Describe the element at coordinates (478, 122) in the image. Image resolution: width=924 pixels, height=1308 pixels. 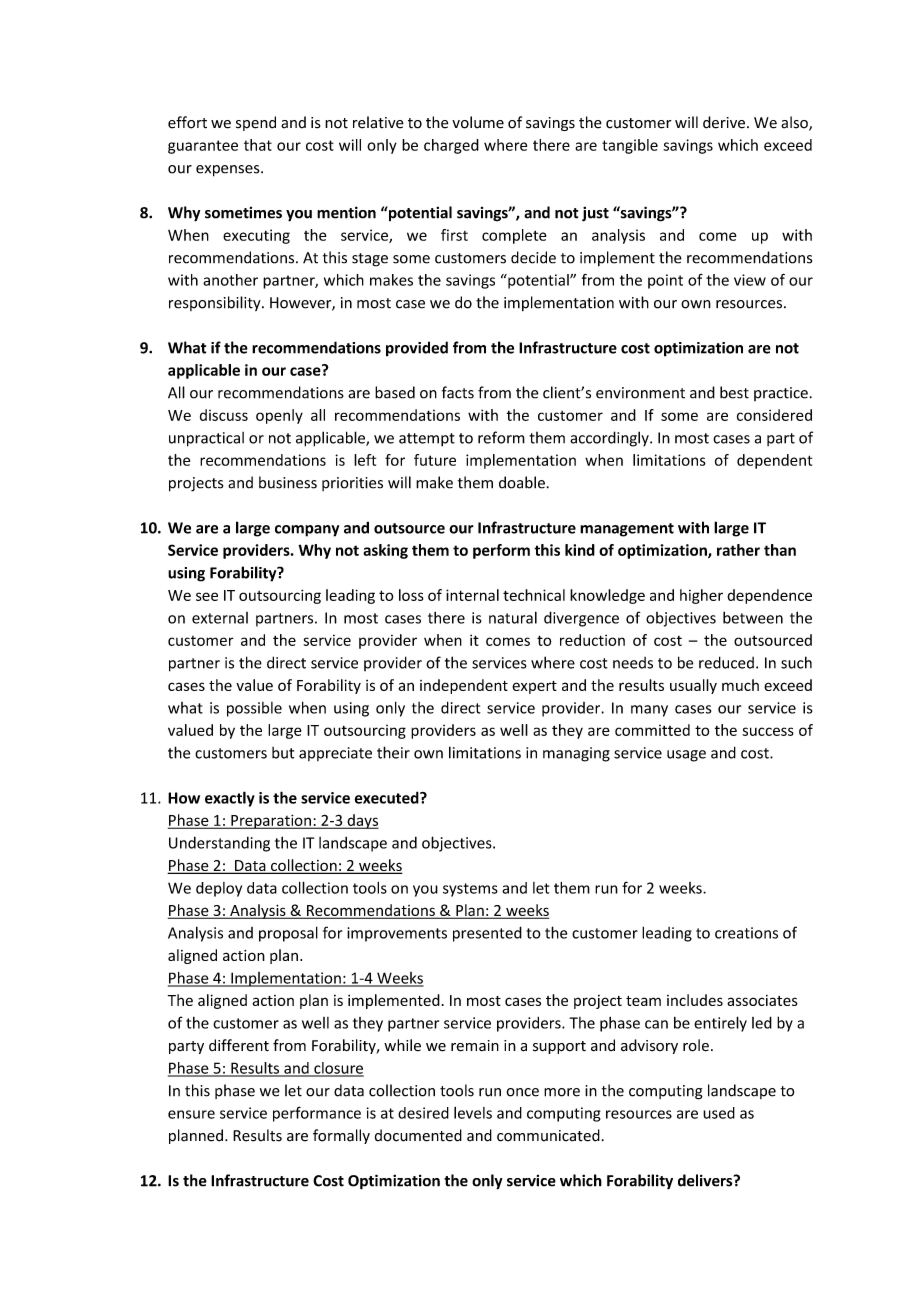
I see `volume` at that location.
